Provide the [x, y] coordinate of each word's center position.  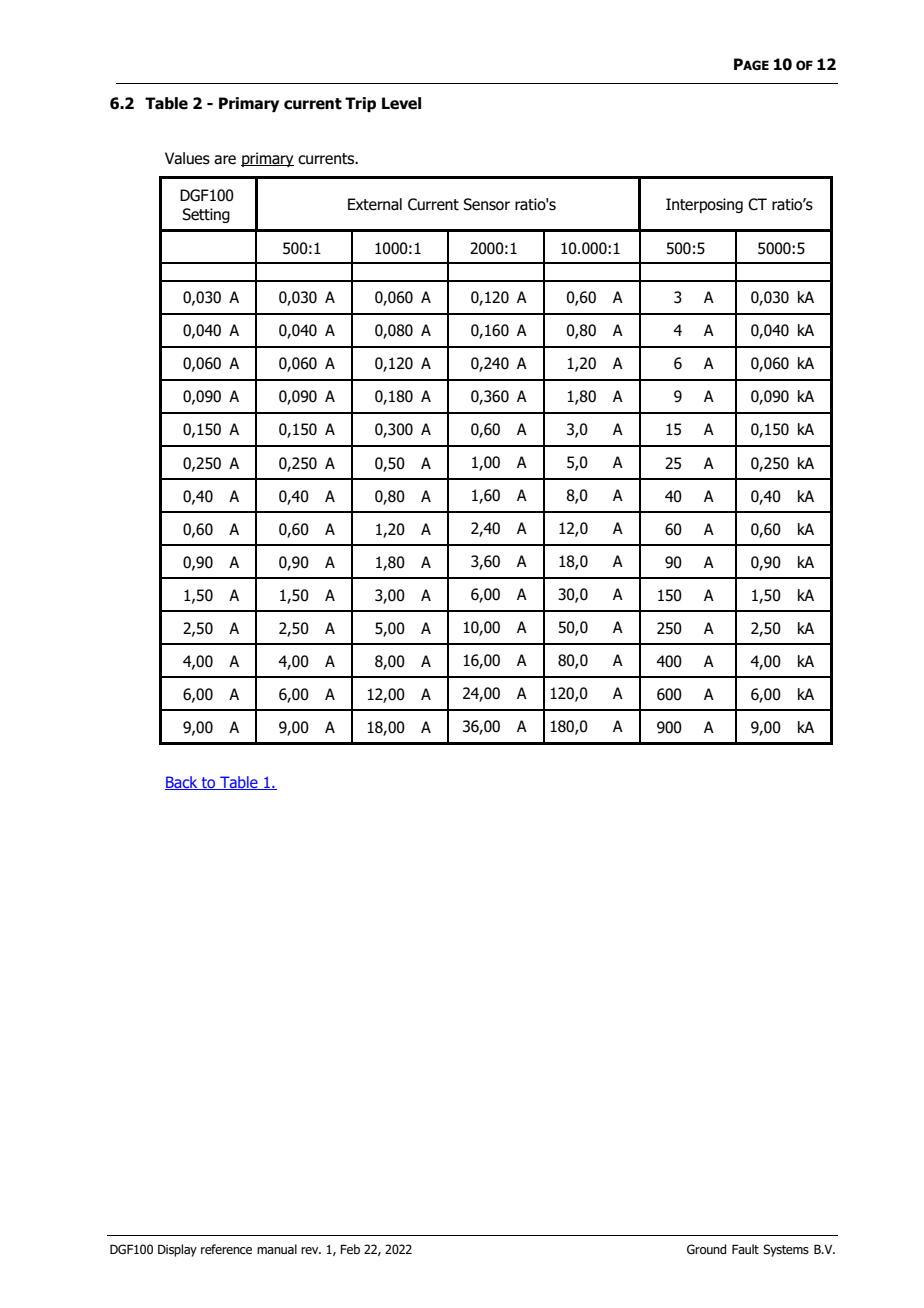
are [225, 160]
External [375, 204]
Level [401, 103]
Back [182, 783]
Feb [350, 1249]
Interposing [704, 205]
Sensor [486, 204]
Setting [206, 215]
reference [226, 1249]
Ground [706, 1249]
